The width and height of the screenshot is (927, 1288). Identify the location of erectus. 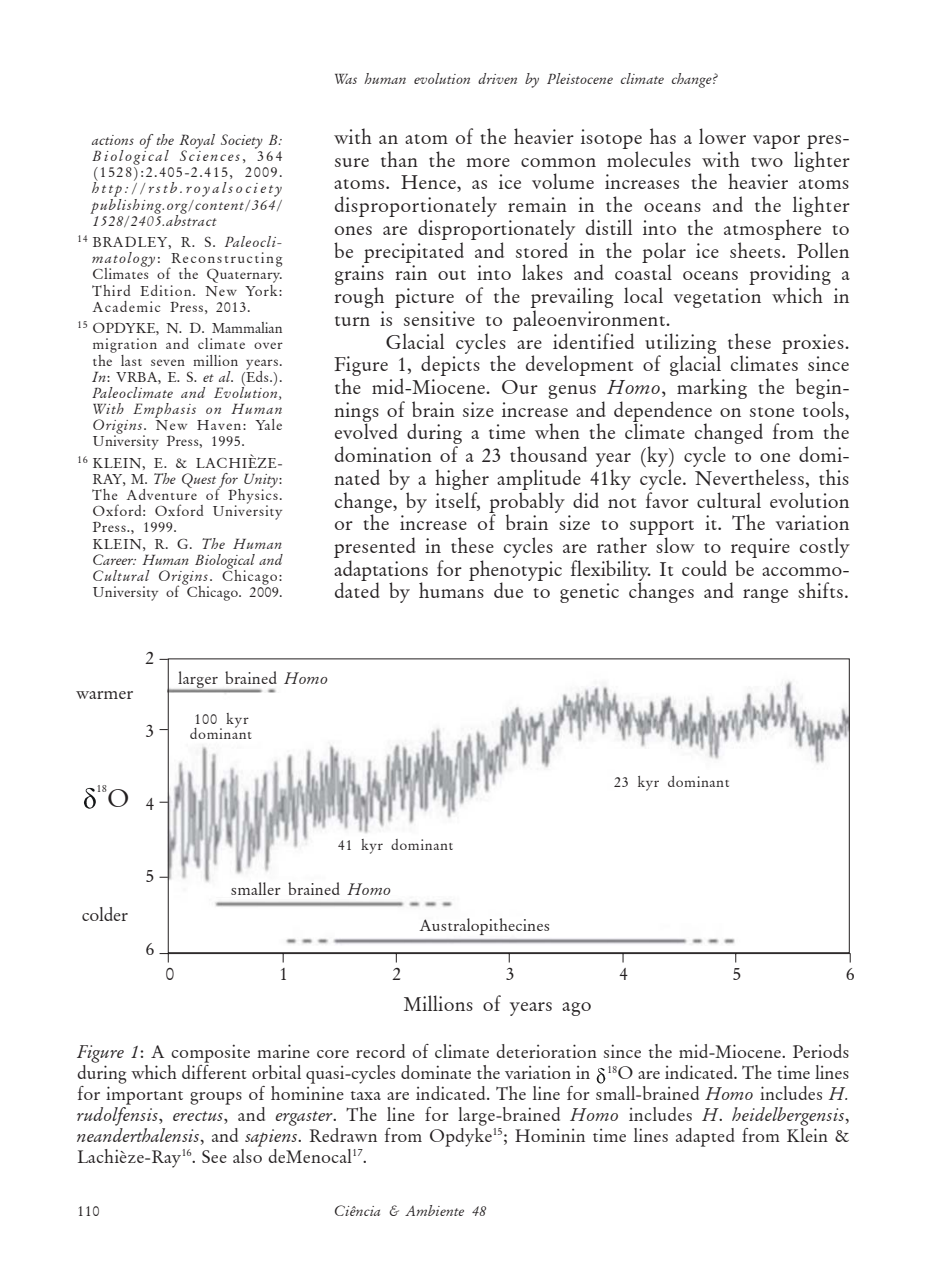
(199, 1116).
